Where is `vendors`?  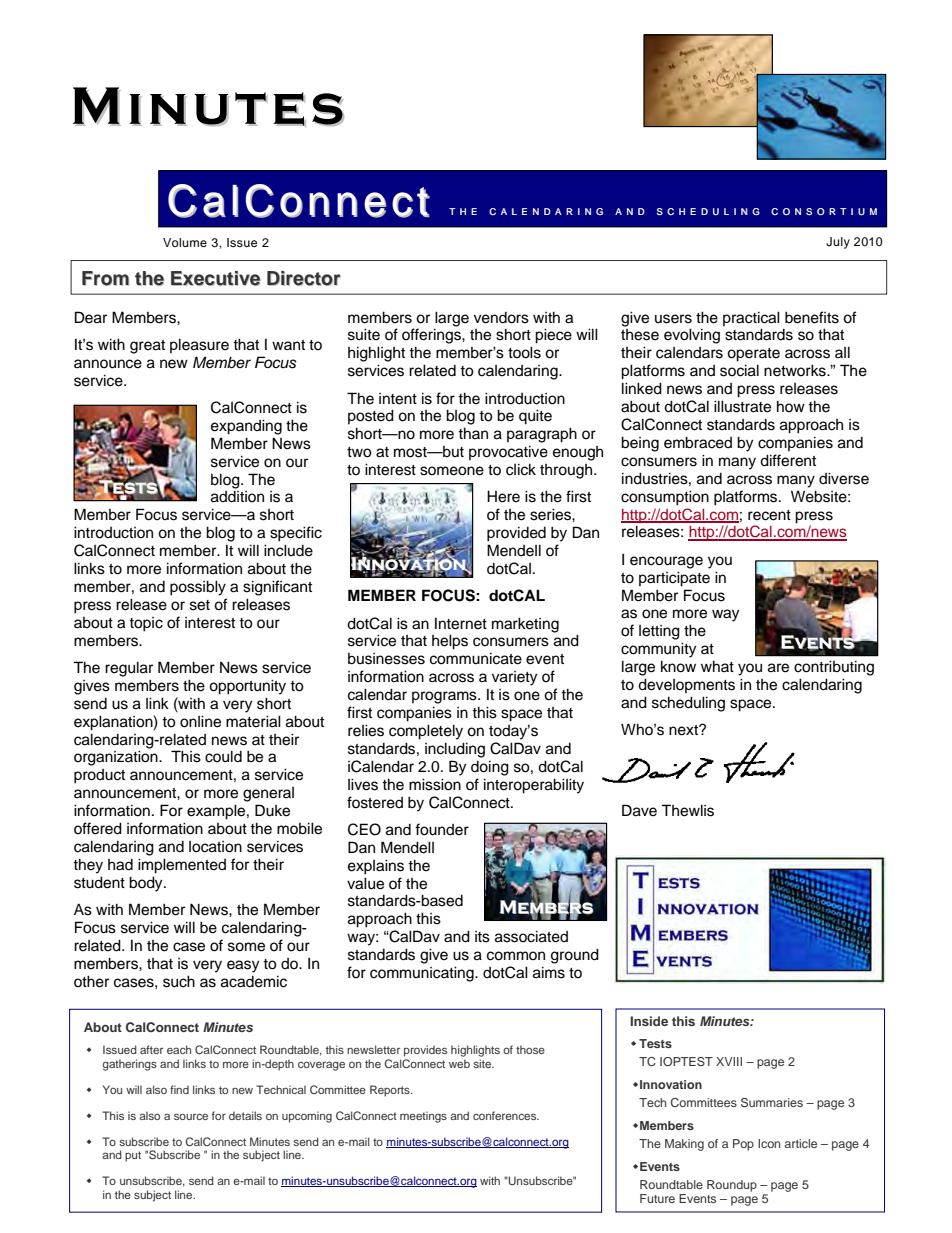 vendors is located at coordinates (501, 318).
